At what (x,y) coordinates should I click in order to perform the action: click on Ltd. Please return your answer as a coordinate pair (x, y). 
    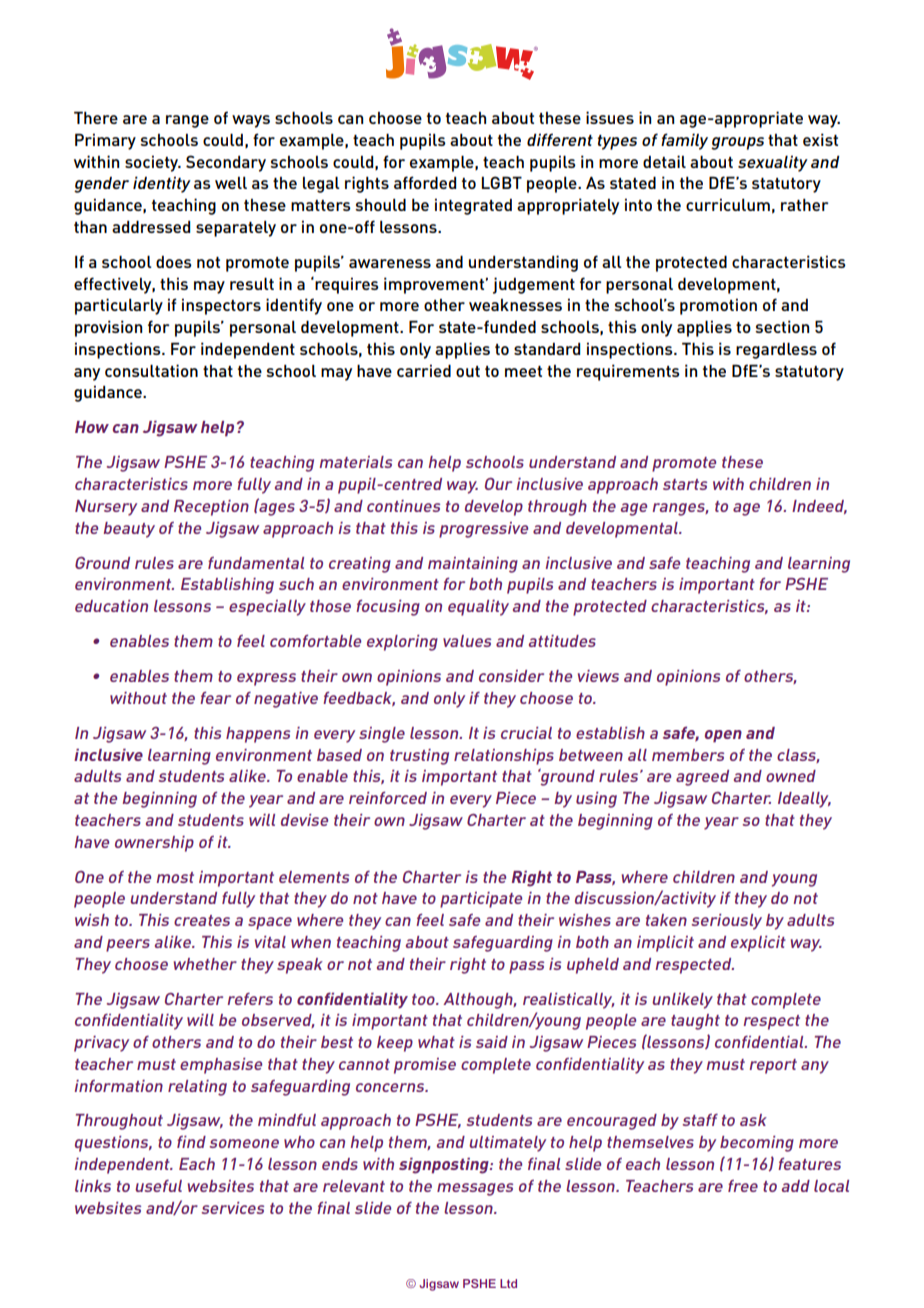
    Looking at the image, I should click on (508, 1283).
